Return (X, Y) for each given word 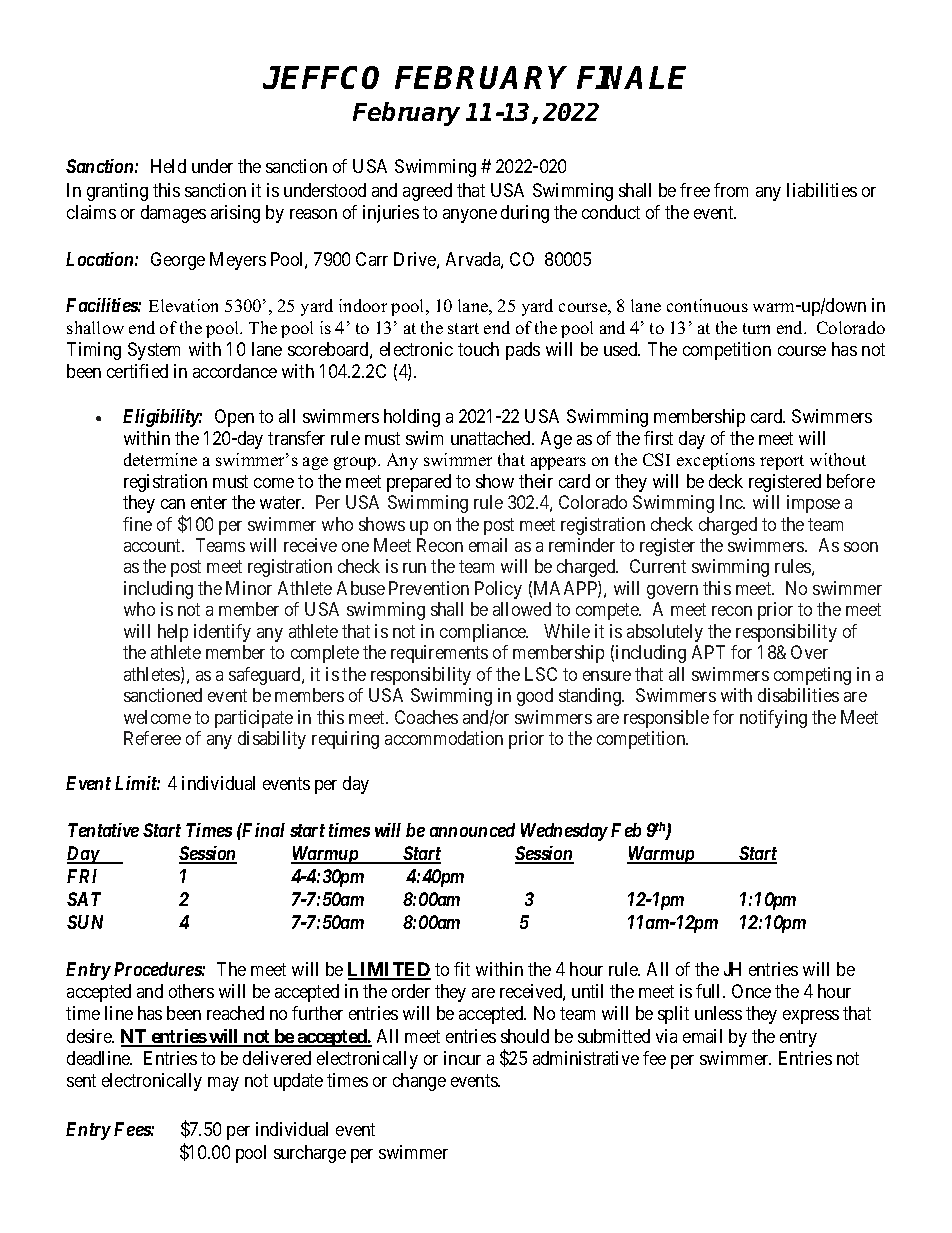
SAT (84, 899)
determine (160, 459)
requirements (439, 654)
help (173, 633)
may (223, 1084)
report (782, 462)
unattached (492, 438)
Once (751, 991)
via (666, 1036)
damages (173, 214)
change (419, 1082)
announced (472, 830)
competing (812, 676)
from (731, 190)
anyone (470, 216)
